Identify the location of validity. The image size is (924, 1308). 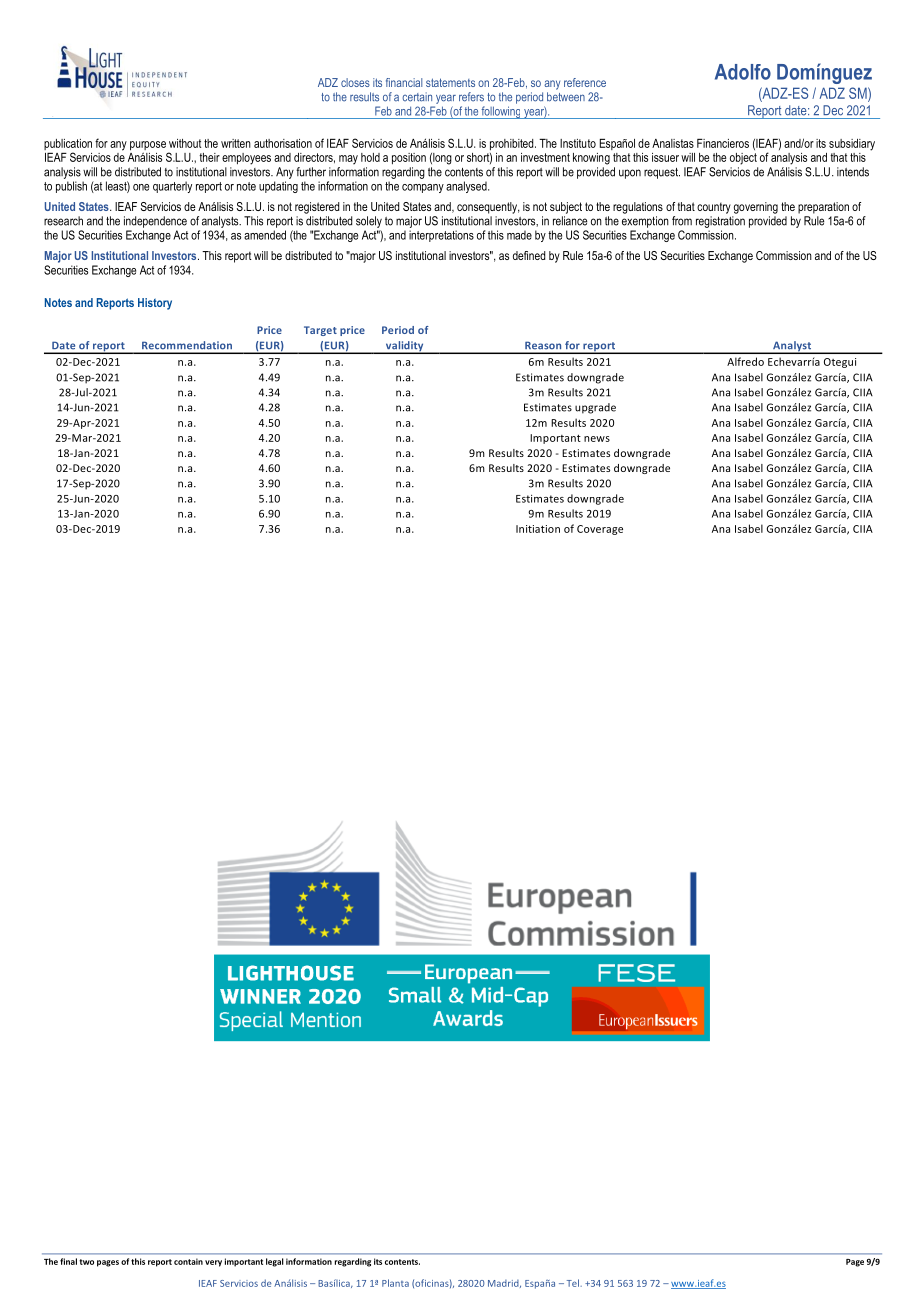
(404, 347).
